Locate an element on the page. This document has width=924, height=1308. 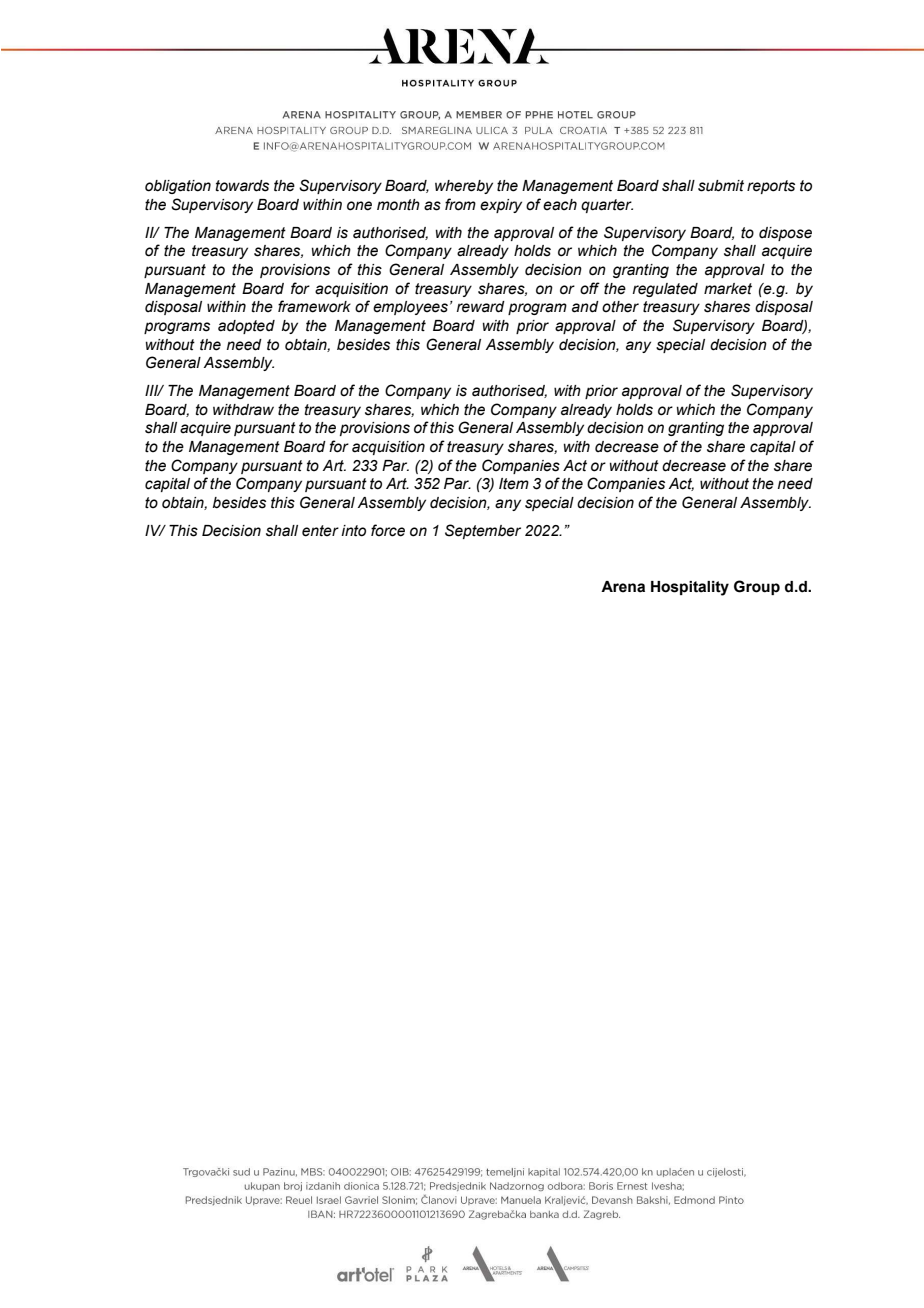
other is located at coordinates (620, 307).
